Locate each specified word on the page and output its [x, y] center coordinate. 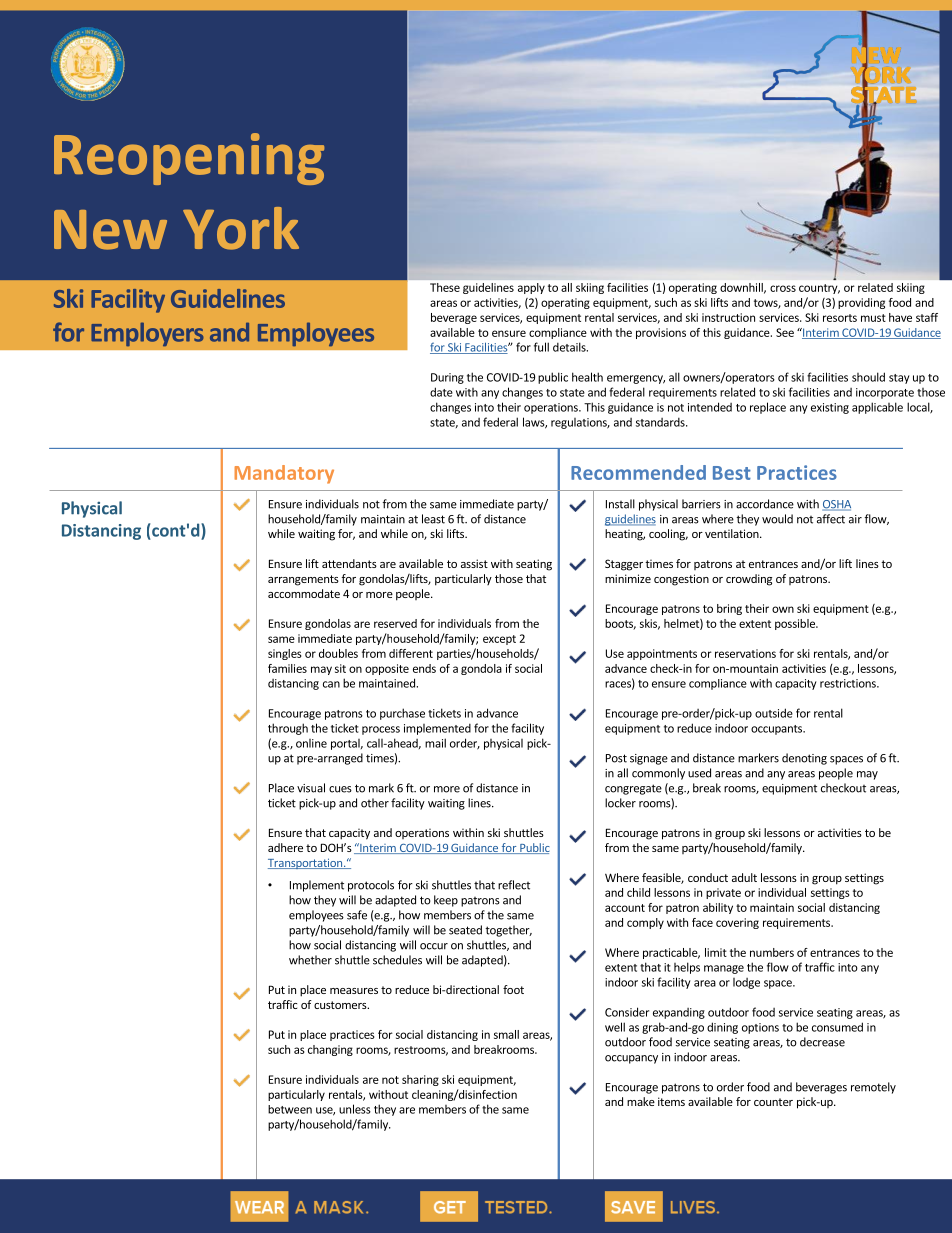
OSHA [836, 505]
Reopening [189, 159]
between [290, 1109]
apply [531, 288]
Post [616, 758]
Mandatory [284, 474]
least [433, 519]
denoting [804, 759]
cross [783, 288]
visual [311, 788]
